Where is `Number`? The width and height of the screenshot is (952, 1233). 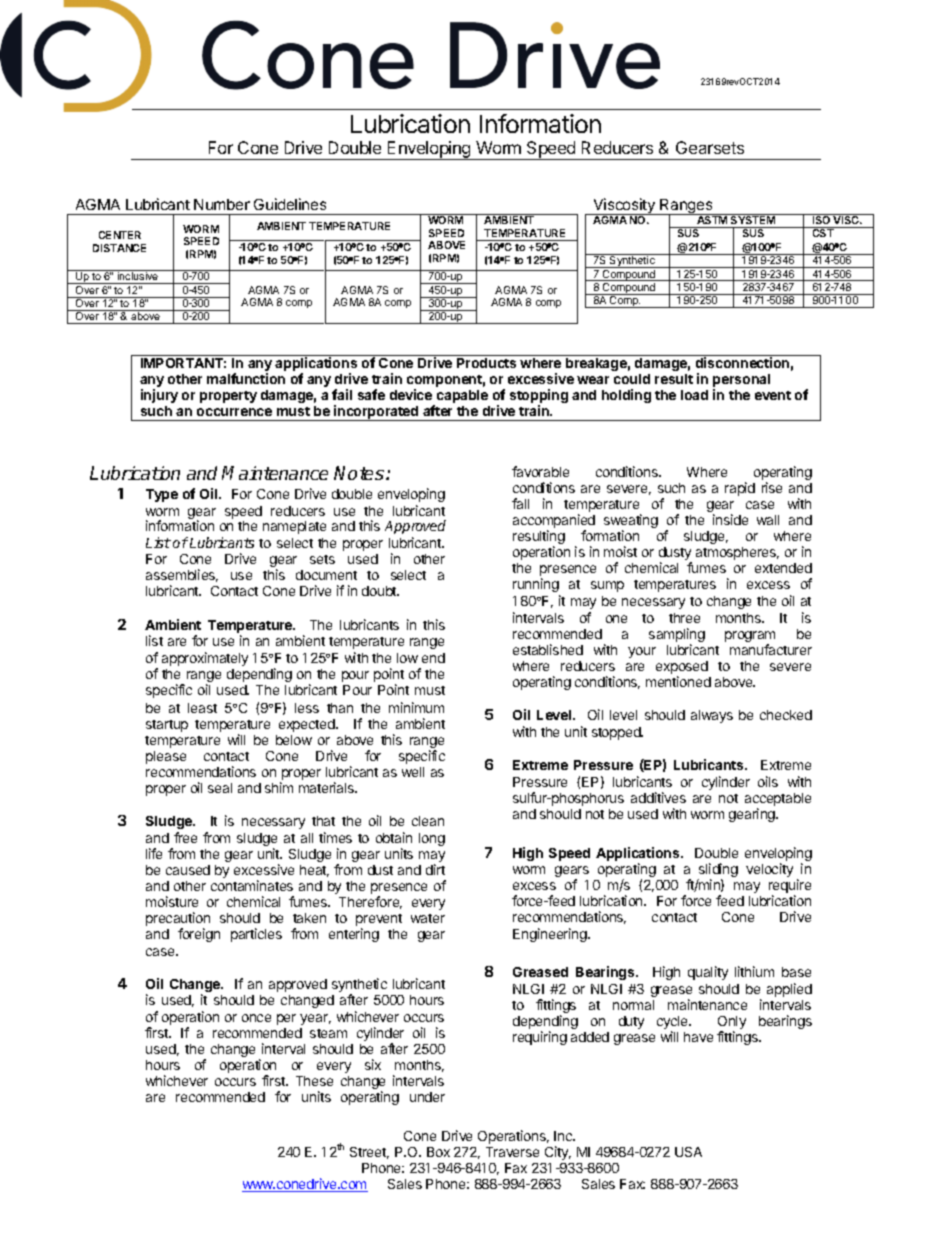
Number is located at coordinates (222, 204).
